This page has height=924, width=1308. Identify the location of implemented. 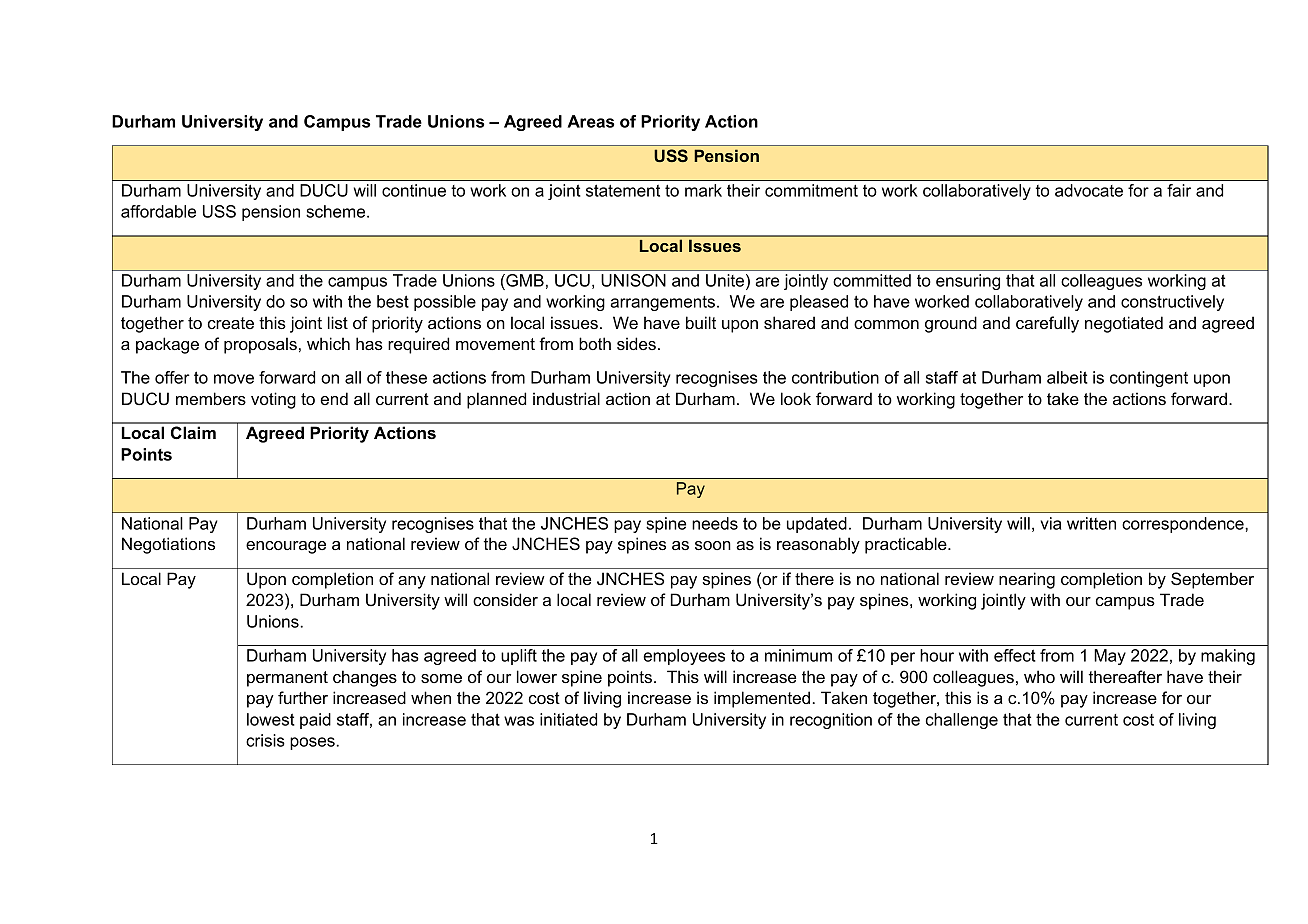
(762, 699).
